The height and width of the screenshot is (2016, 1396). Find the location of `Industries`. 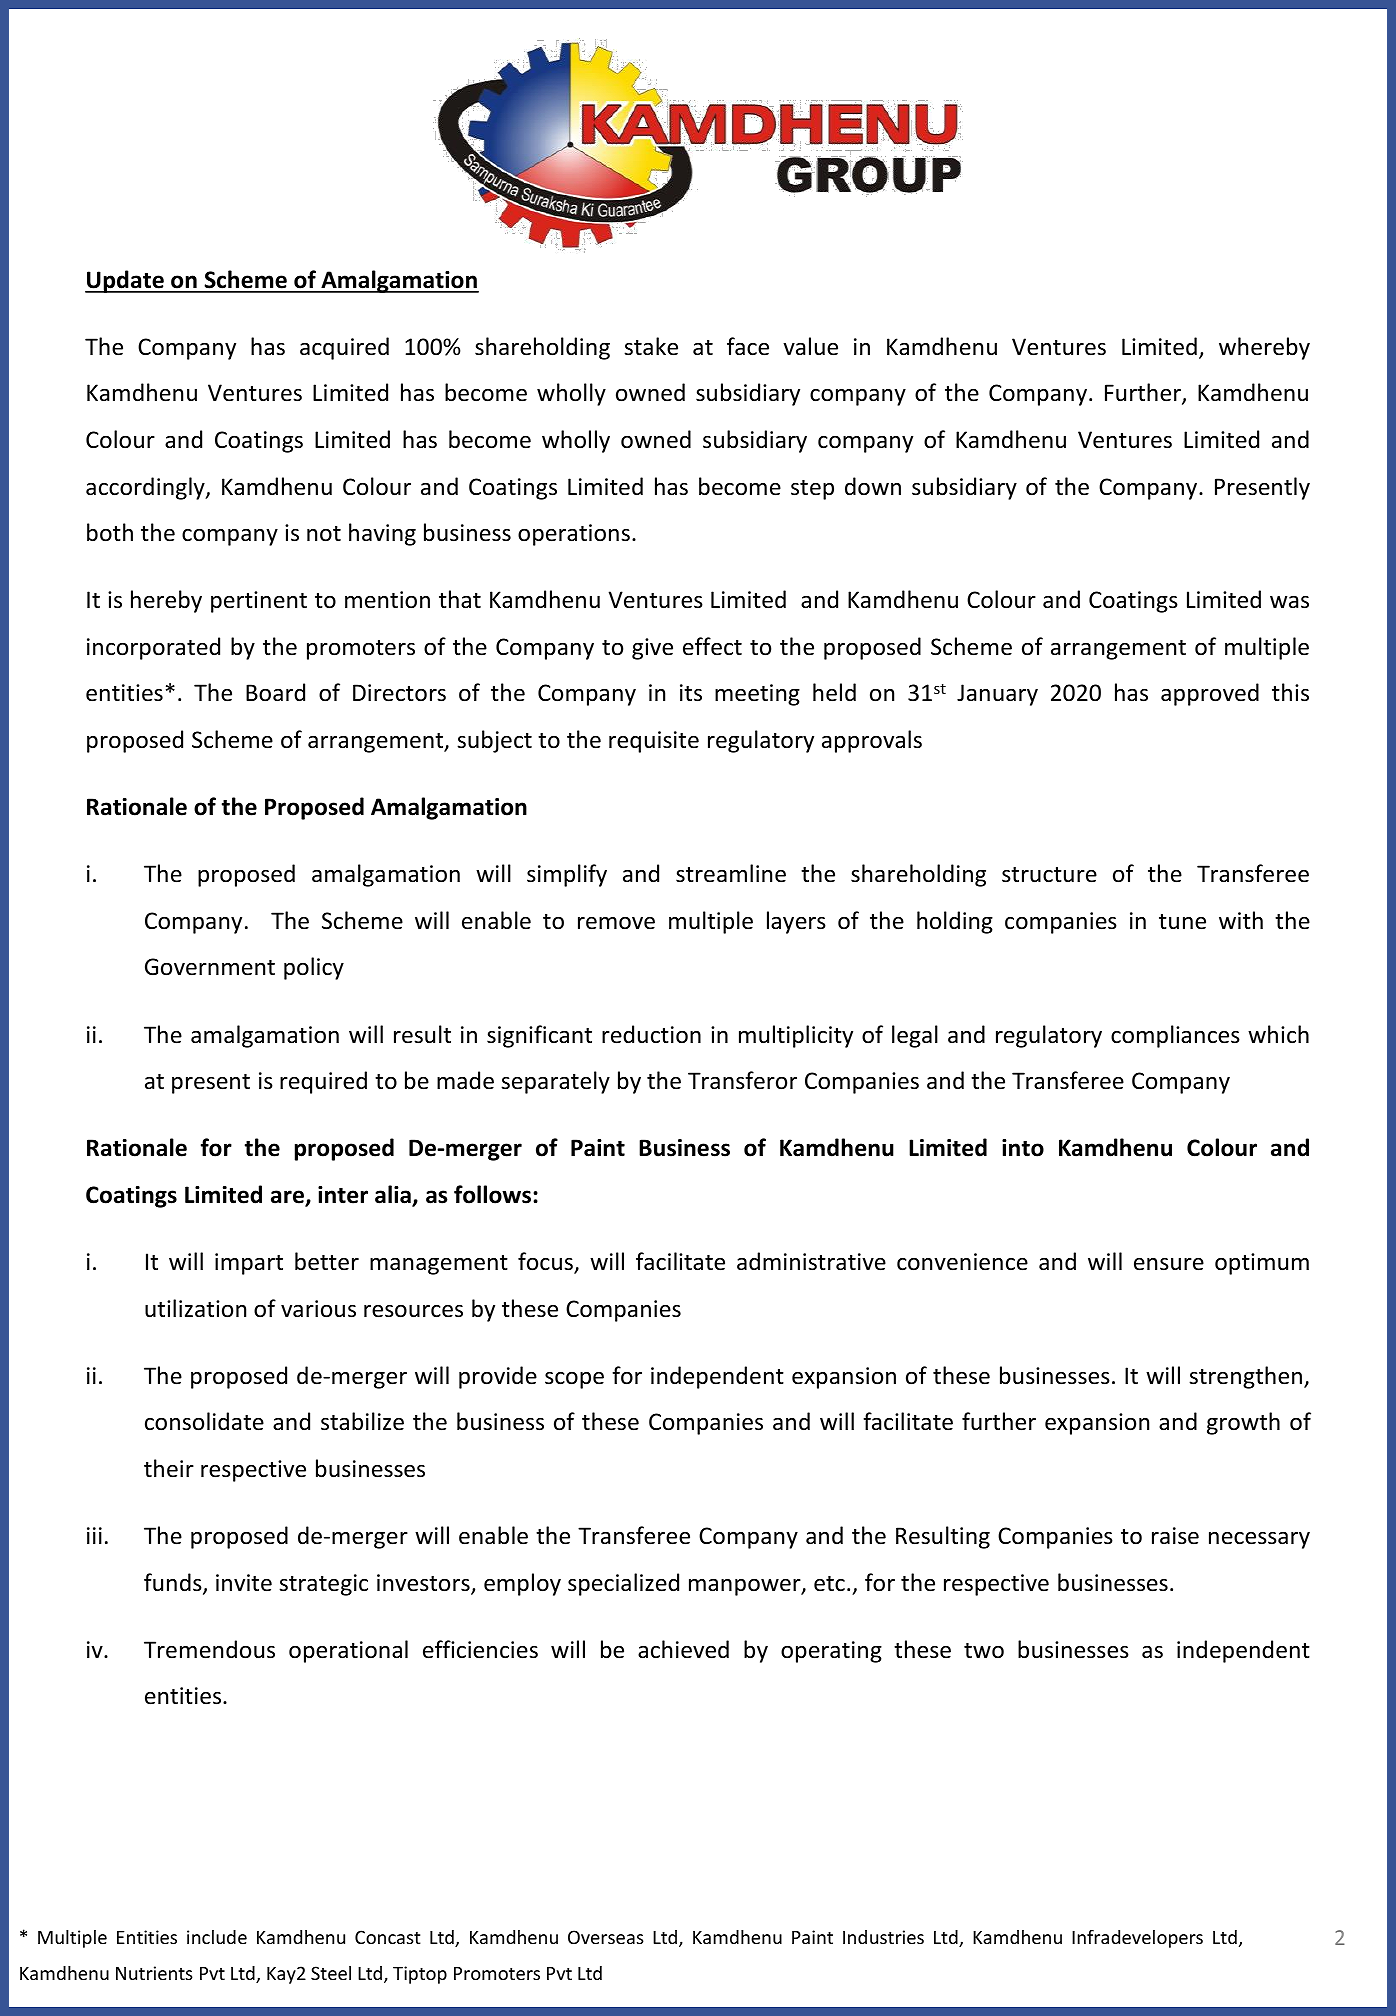

Industries is located at coordinates (883, 1937).
